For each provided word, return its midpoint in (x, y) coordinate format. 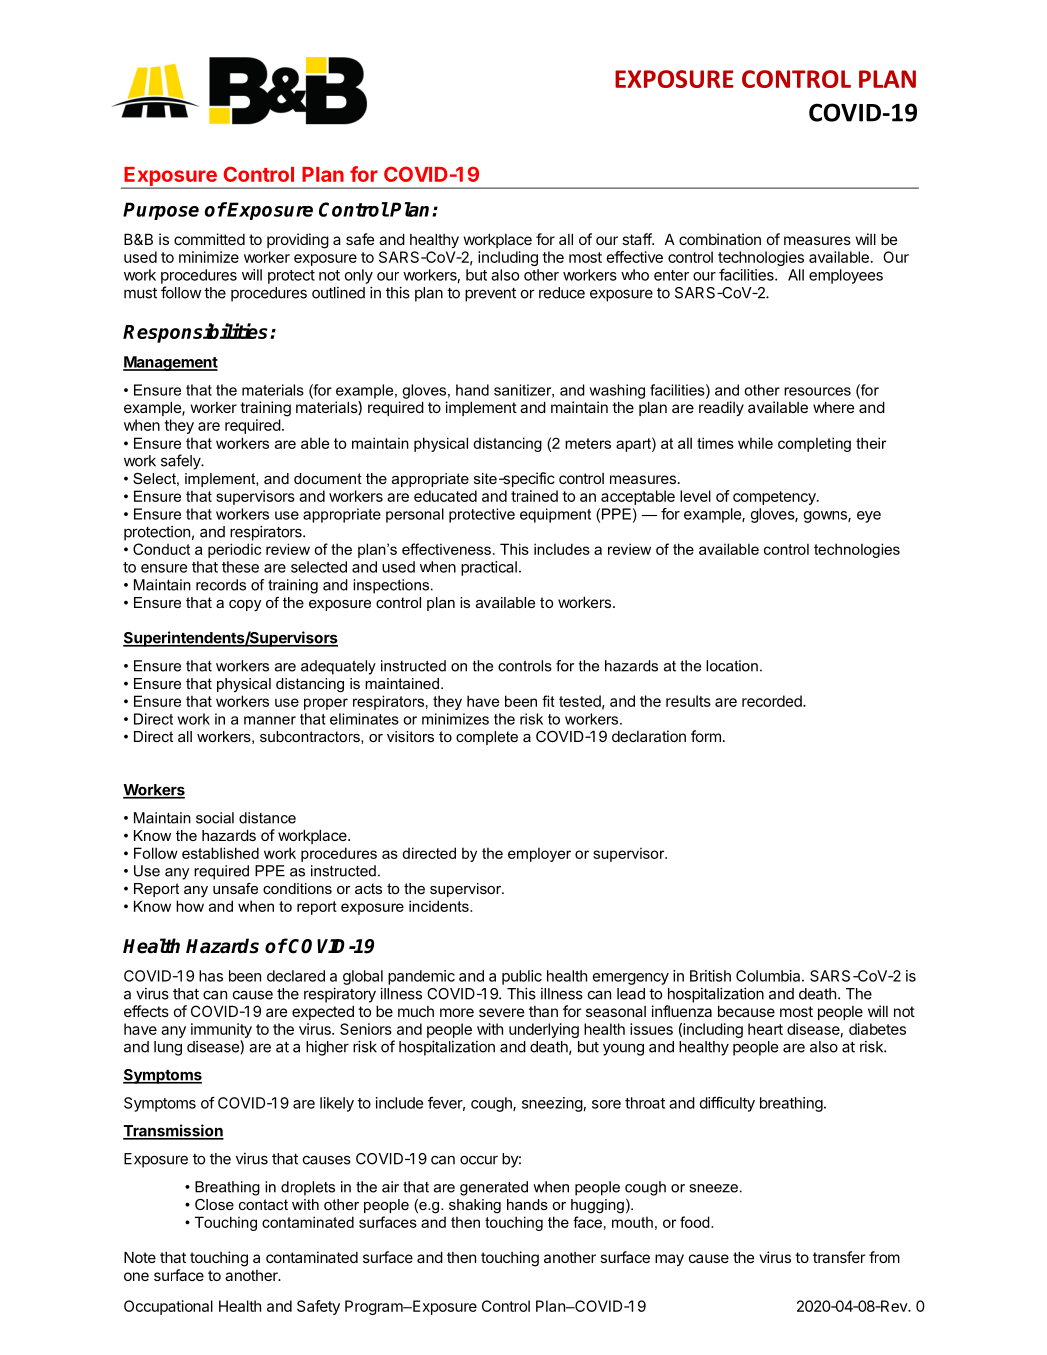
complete (487, 738)
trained (534, 496)
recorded (773, 701)
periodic (234, 550)
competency (775, 498)
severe (501, 1012)
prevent (490, 295)
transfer (839, 1257)
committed (209, 239)
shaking (475, 1206)
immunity (221, 1030)
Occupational (168, 1307)
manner (270, 720)
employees (846, 276)
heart (765, 1029)
